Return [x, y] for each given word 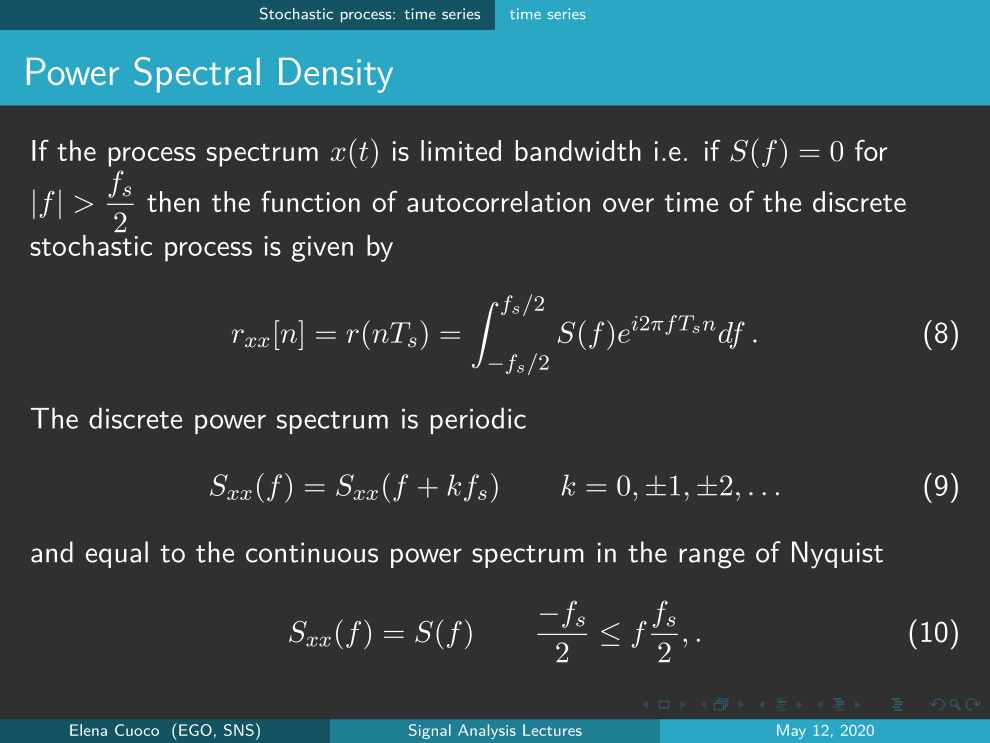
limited [461, 150]
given [322, 249]
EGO [195, 730]
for [871, 150]
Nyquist [837, 555]
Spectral [197, 75]
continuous [312, 552]
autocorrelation [498, 201]
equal [117, 554]
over [628, 205]
